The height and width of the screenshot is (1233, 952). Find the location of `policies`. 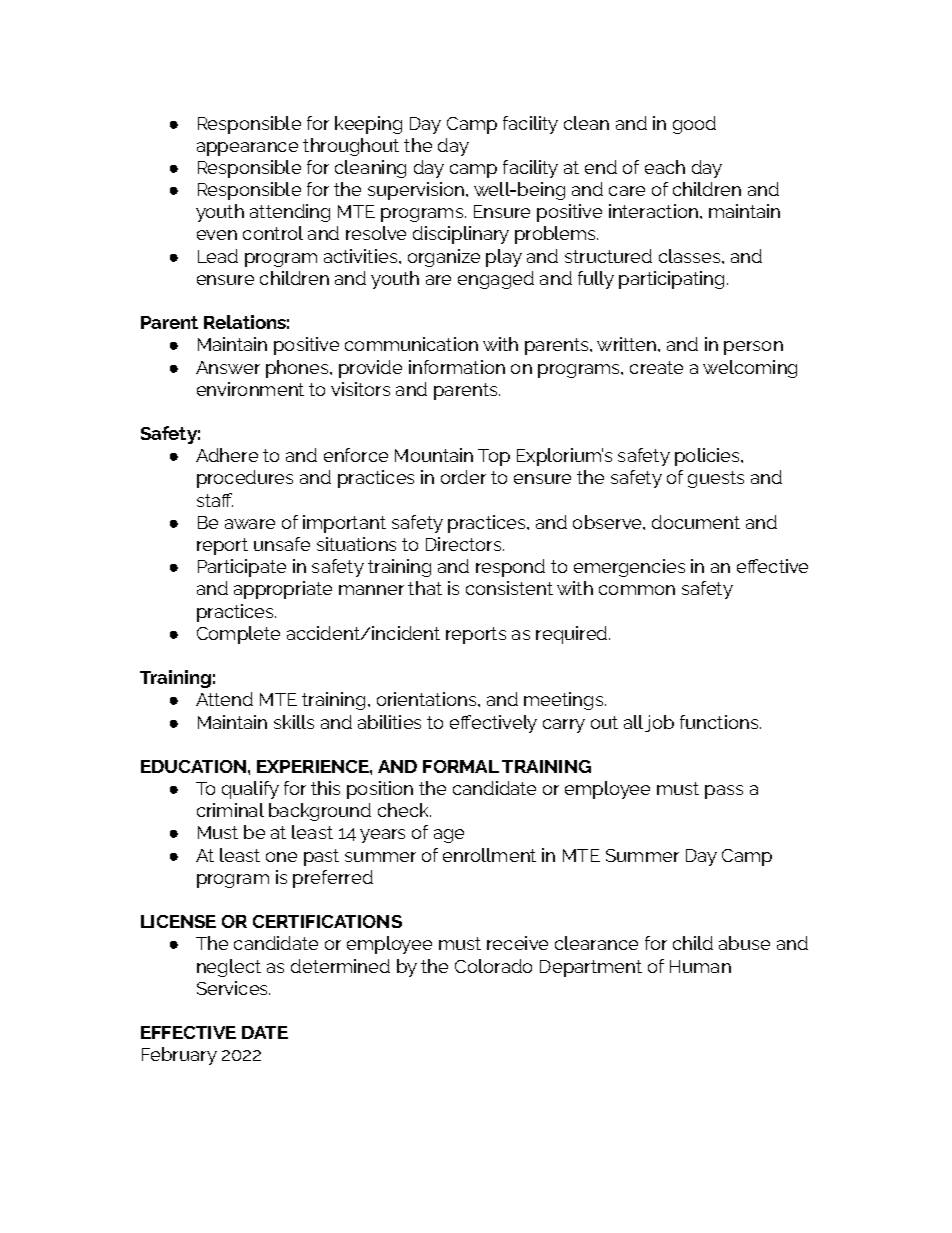

policies is located at coordinates (708, 457).
